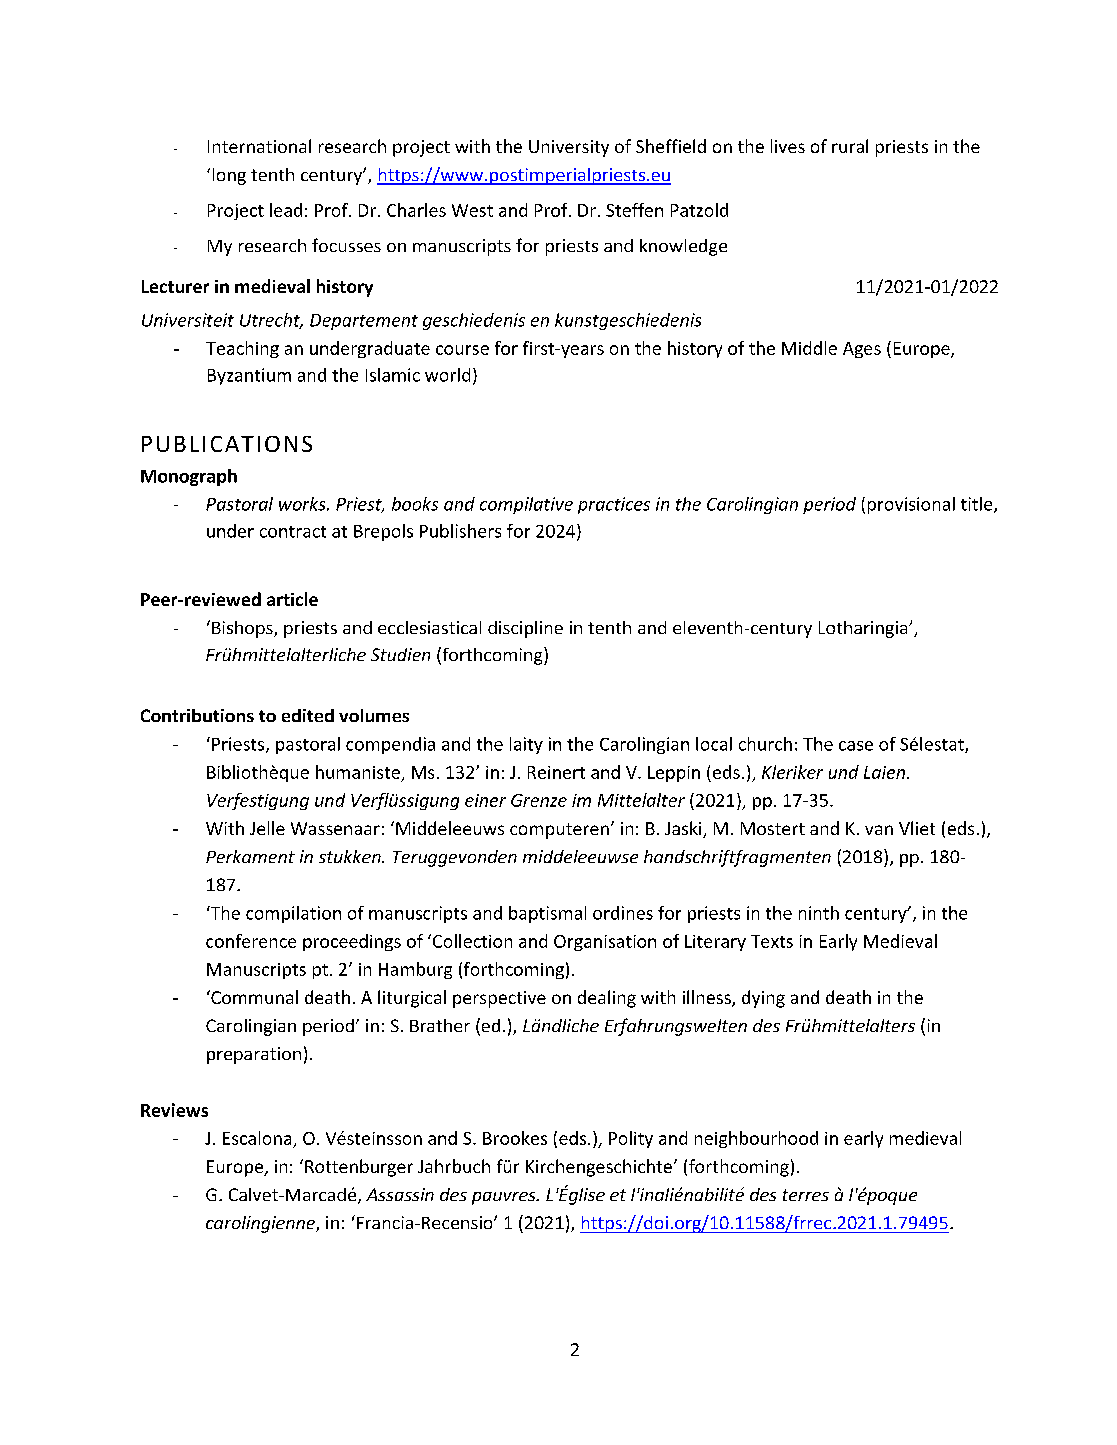 This screenshot has width=1117, height=1445. What do you see at coordinates (174, 1110) in the screenshot?
I see `Reviews` at bounding box center [174, 1110].
